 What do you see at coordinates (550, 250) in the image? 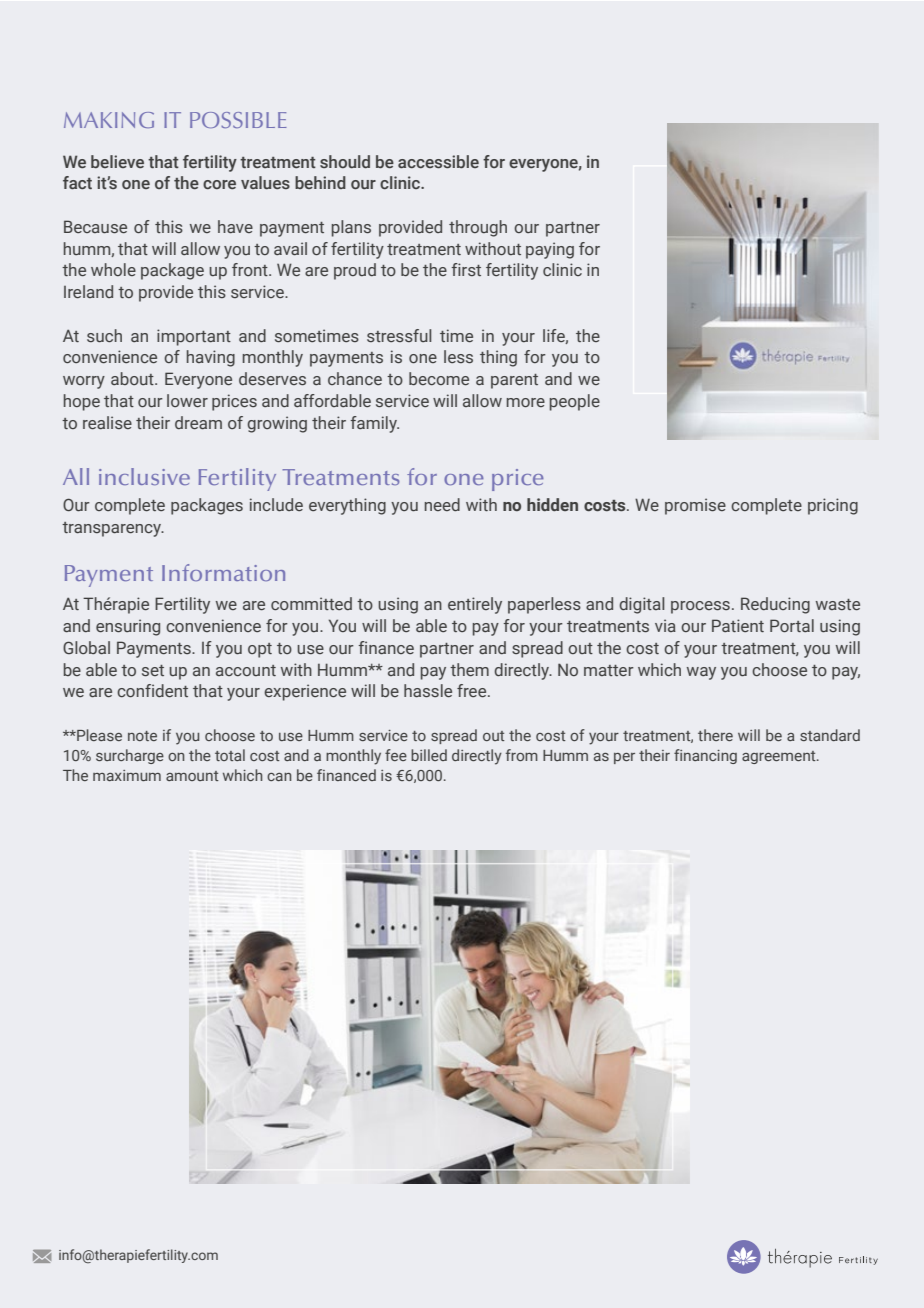
I see `paying` at bounding box center [550, 250].
